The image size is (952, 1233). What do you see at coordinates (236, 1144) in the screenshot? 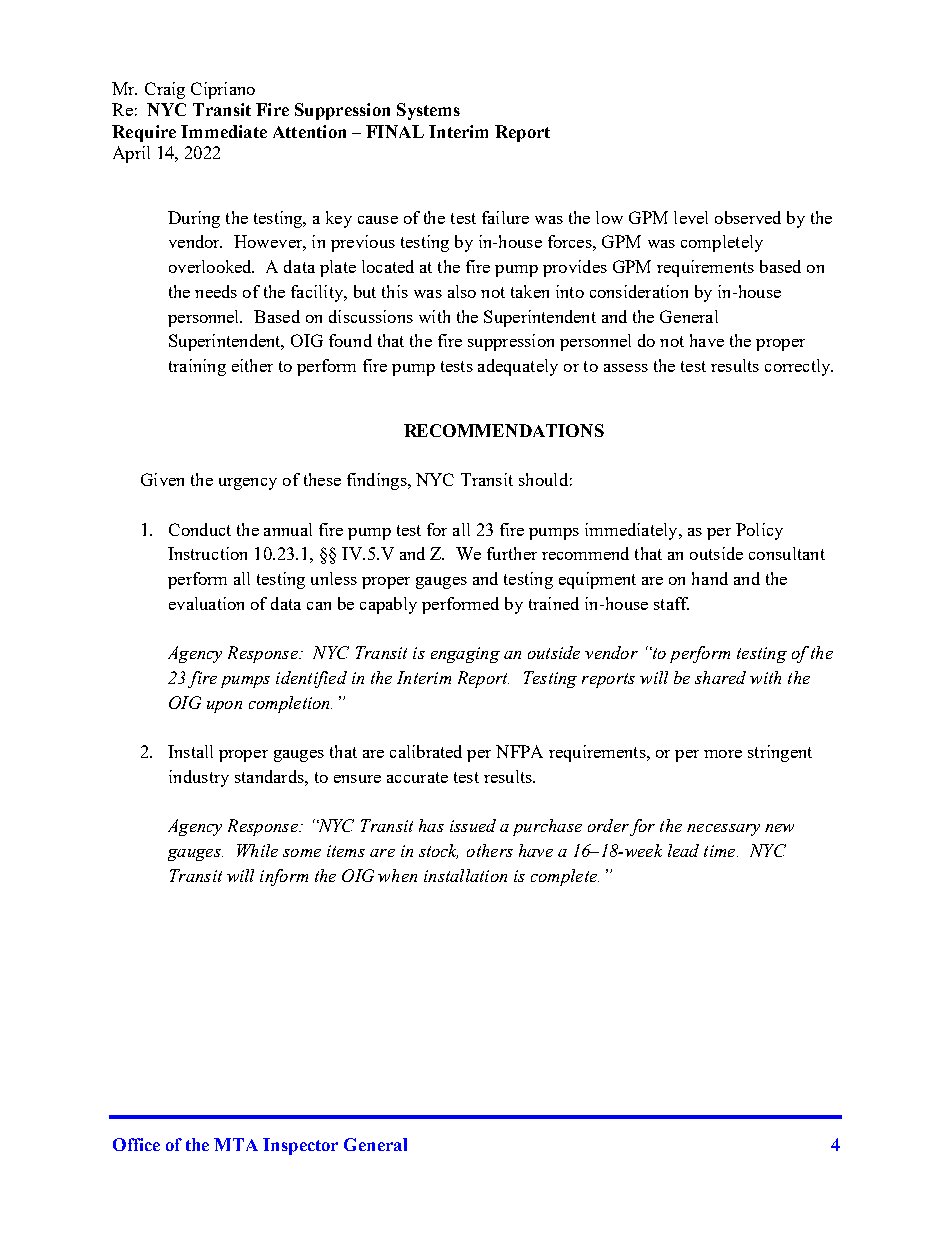
I see `MTA` at bounding box center [236, 1144].
